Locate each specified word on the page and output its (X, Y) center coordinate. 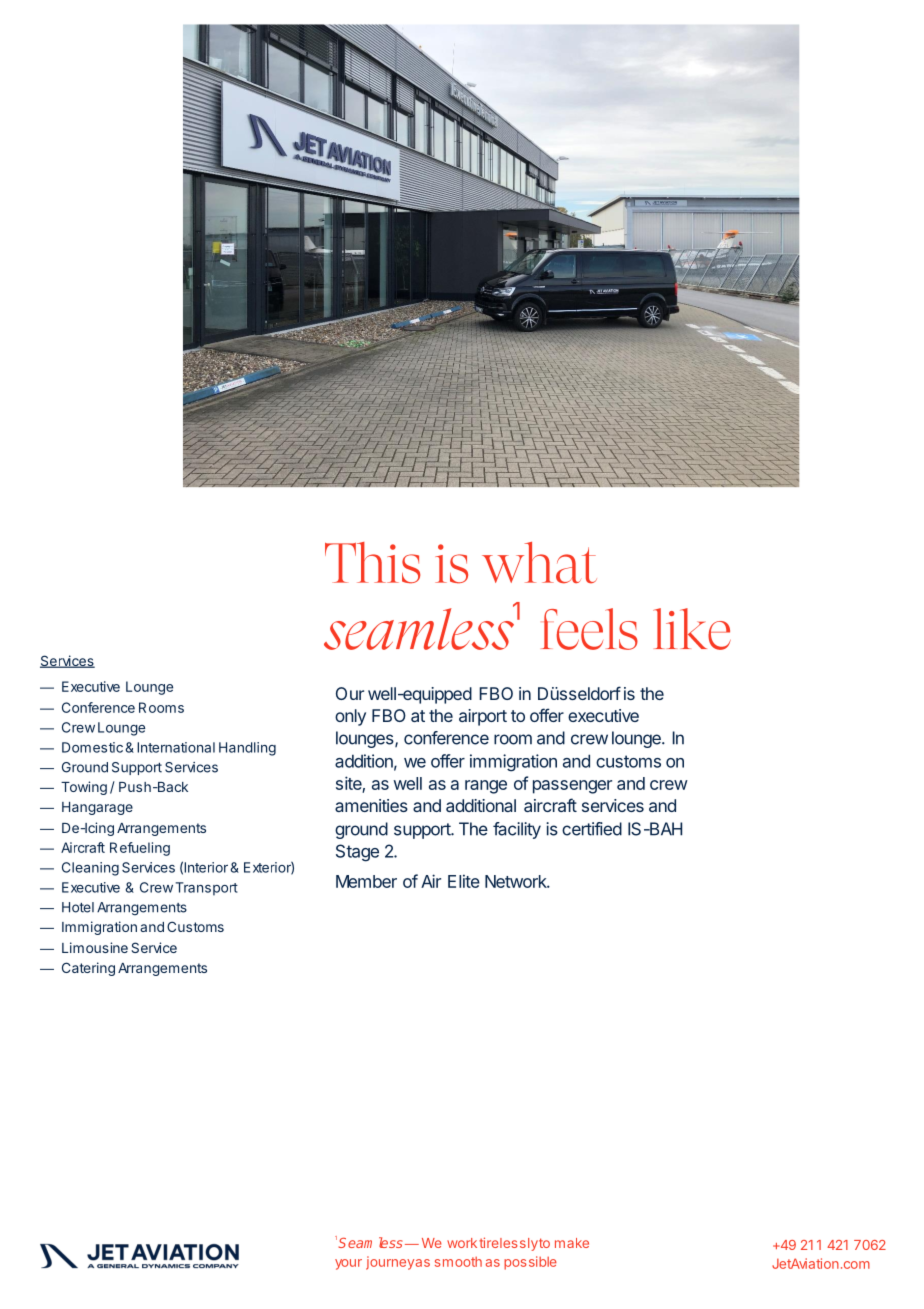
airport (483, 717)
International (176, 747)
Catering (88, 969)
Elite (464, 881)
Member (366, 881)
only (350, 717)
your (348, 1264)
